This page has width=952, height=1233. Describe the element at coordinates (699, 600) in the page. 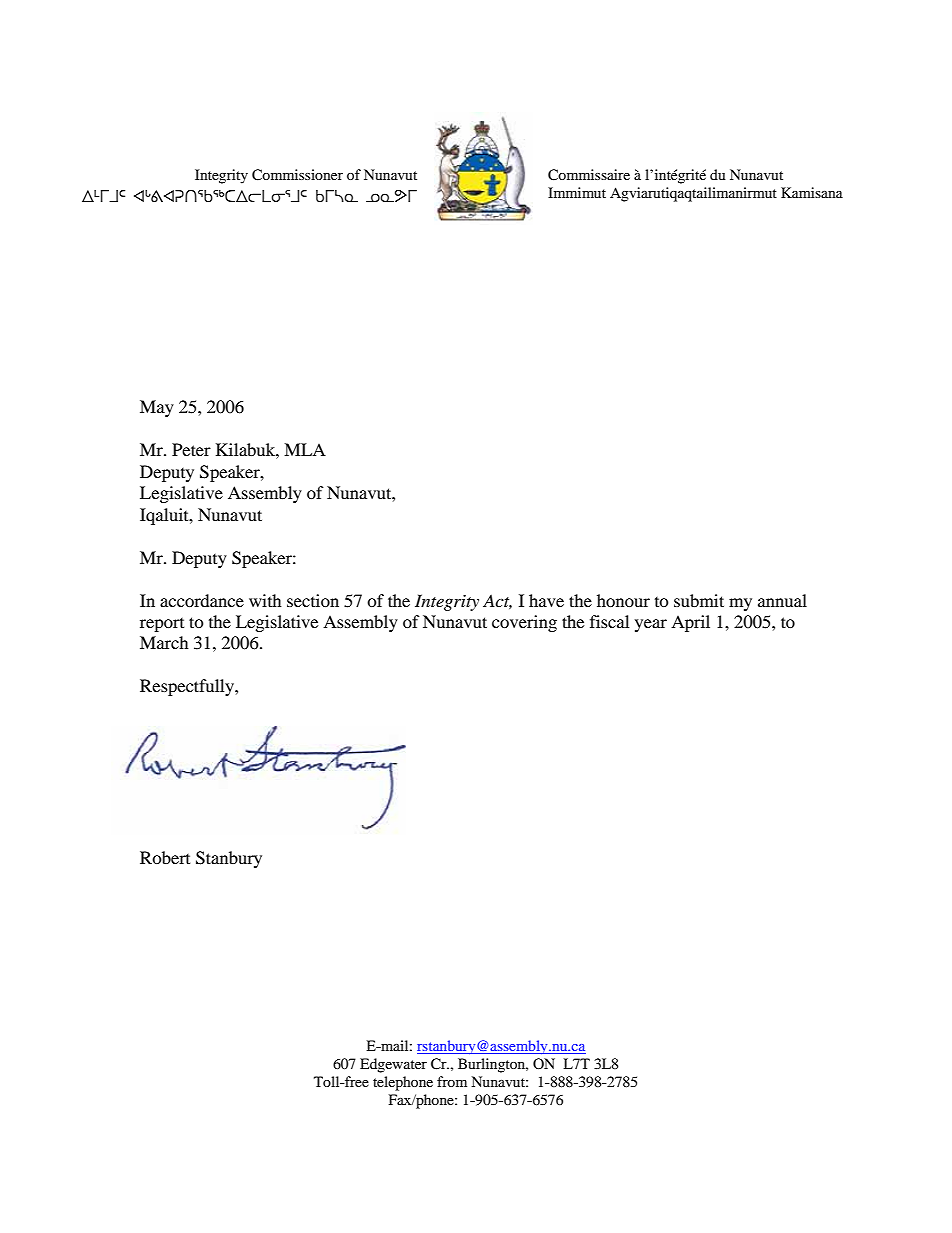

I see `submit` at that location.
